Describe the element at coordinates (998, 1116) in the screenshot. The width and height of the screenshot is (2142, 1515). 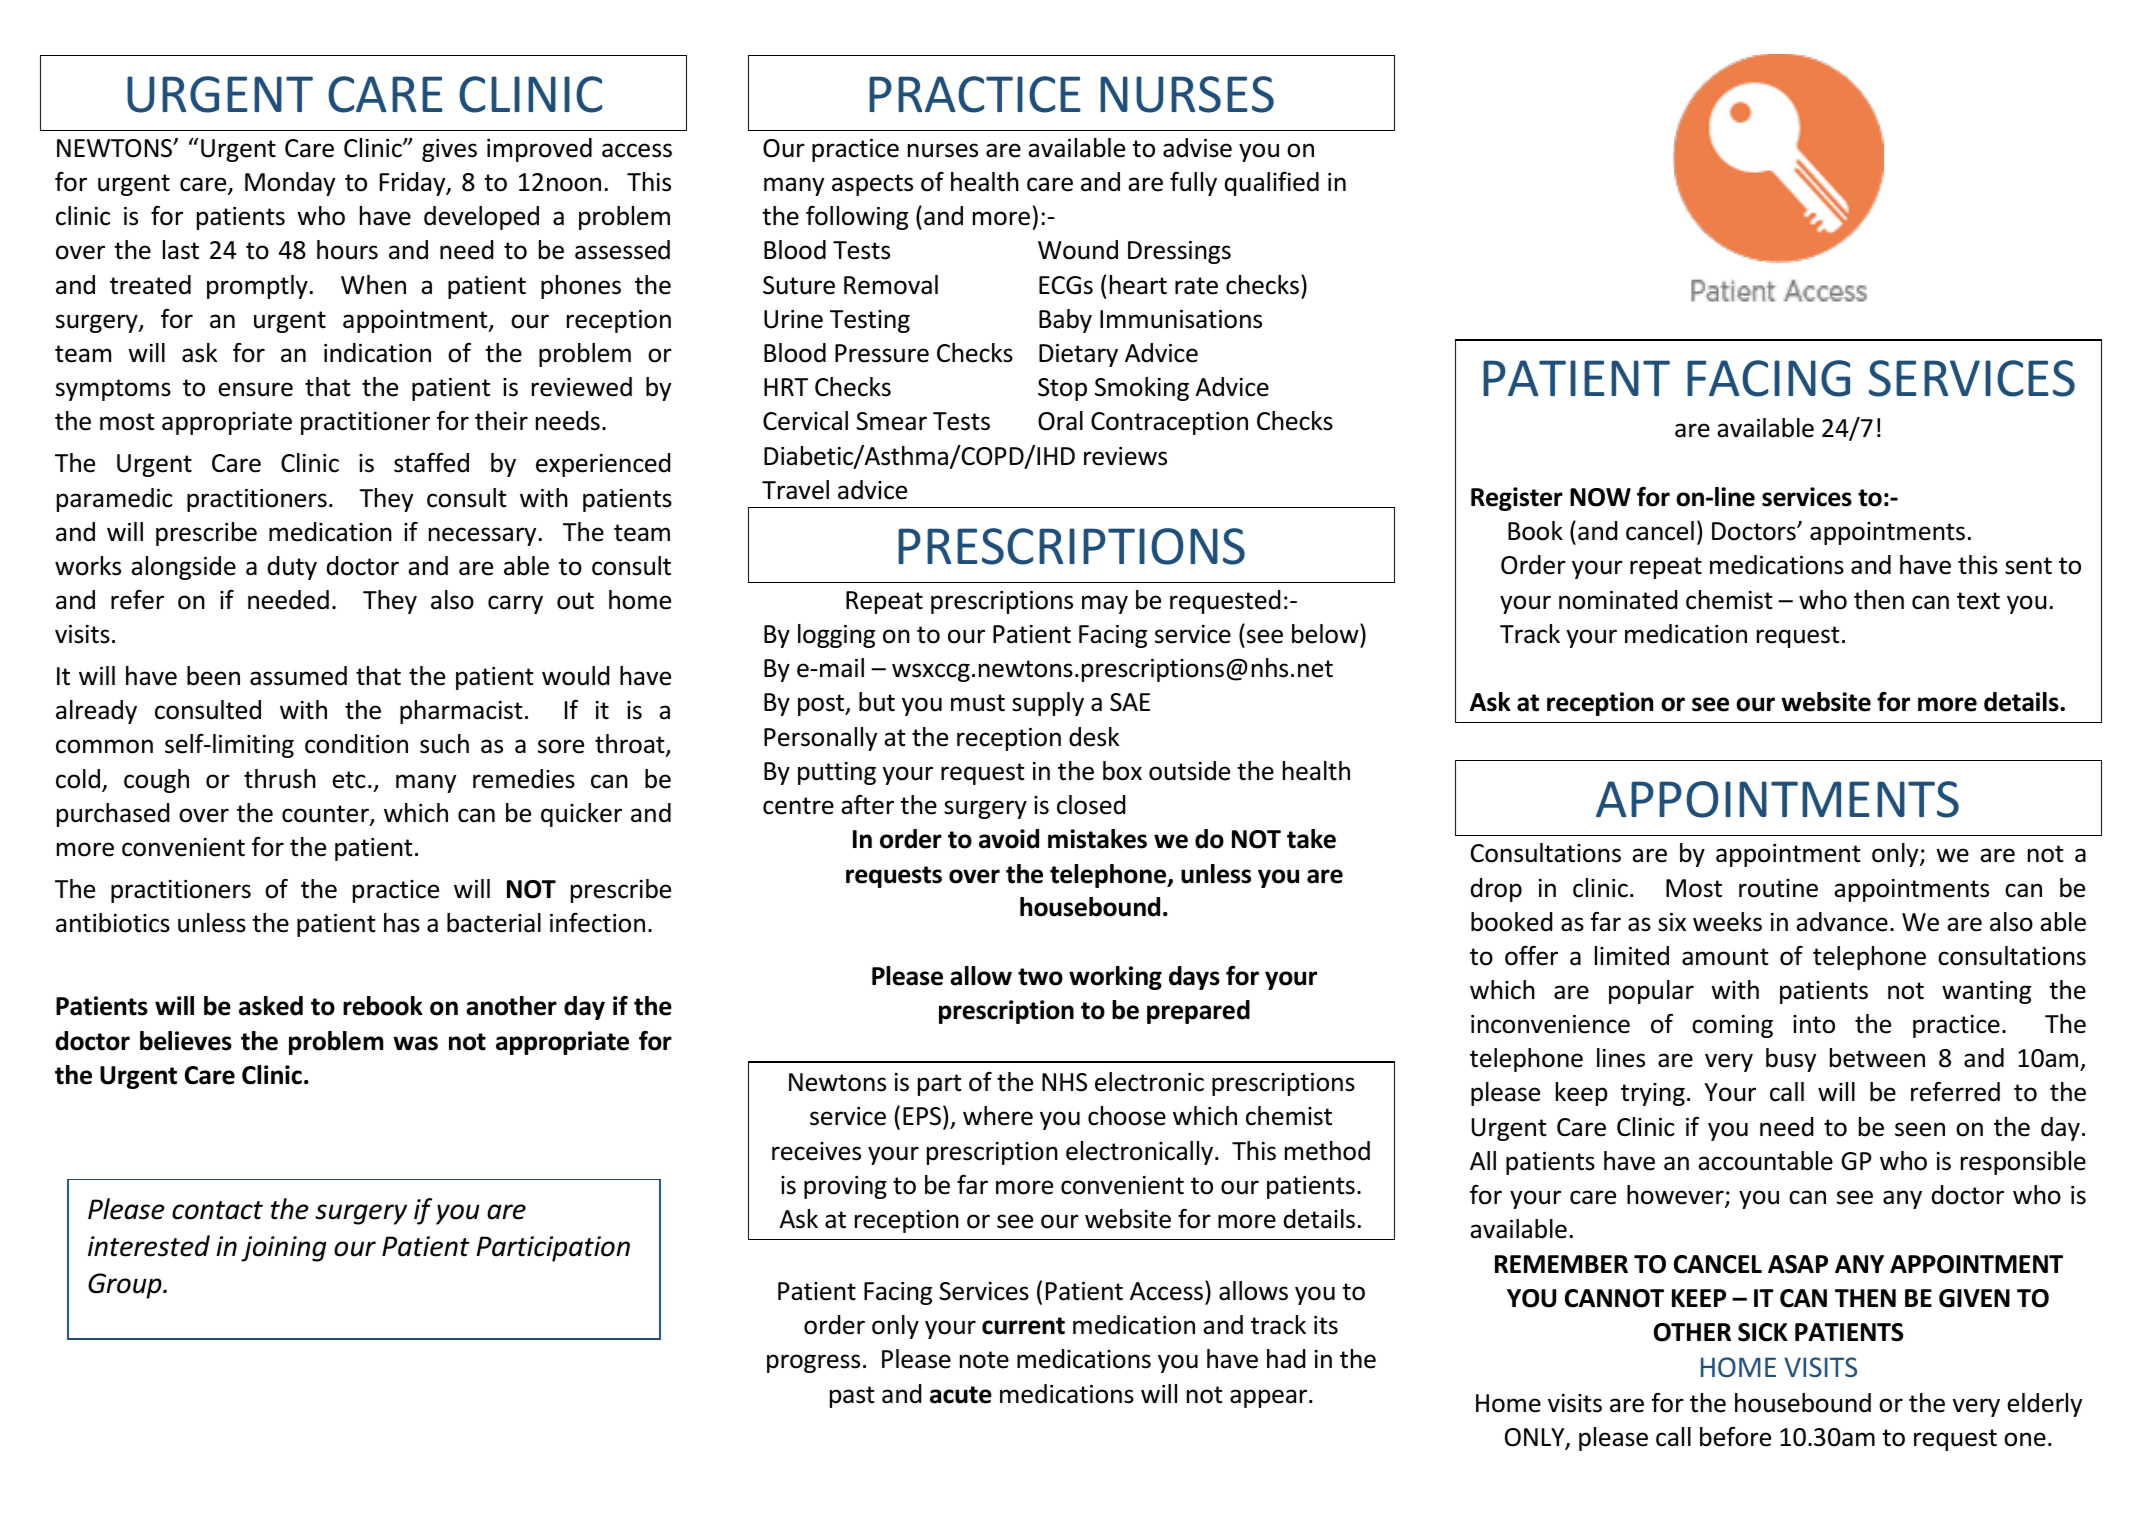
I see `where` at that location.
